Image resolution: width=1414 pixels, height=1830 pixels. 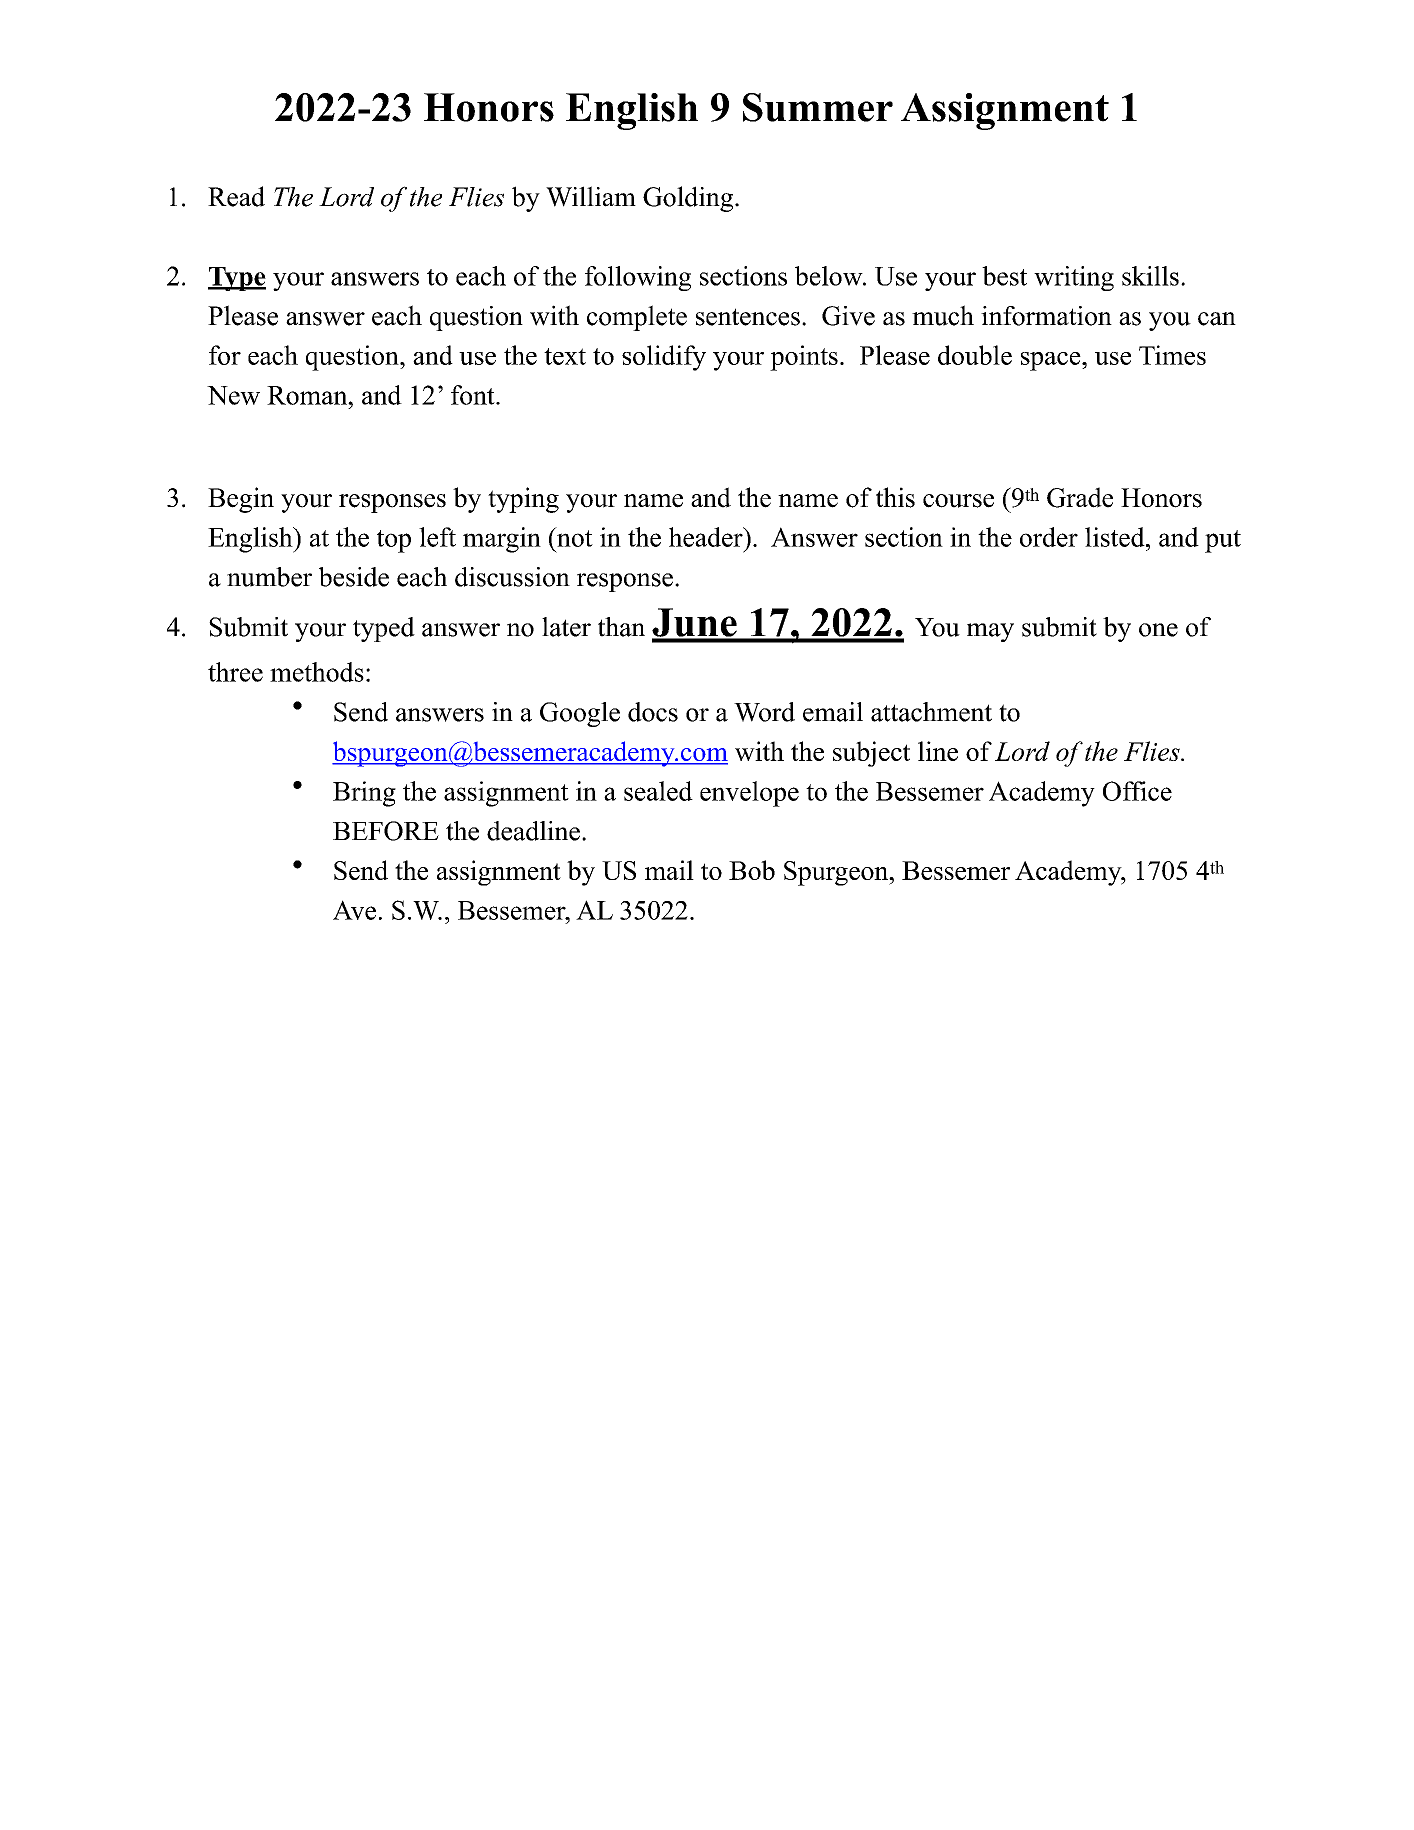 What do you see at coordinates (236, 196) in the screenshot?
I see `Read` at bounding box center [236, 196].
